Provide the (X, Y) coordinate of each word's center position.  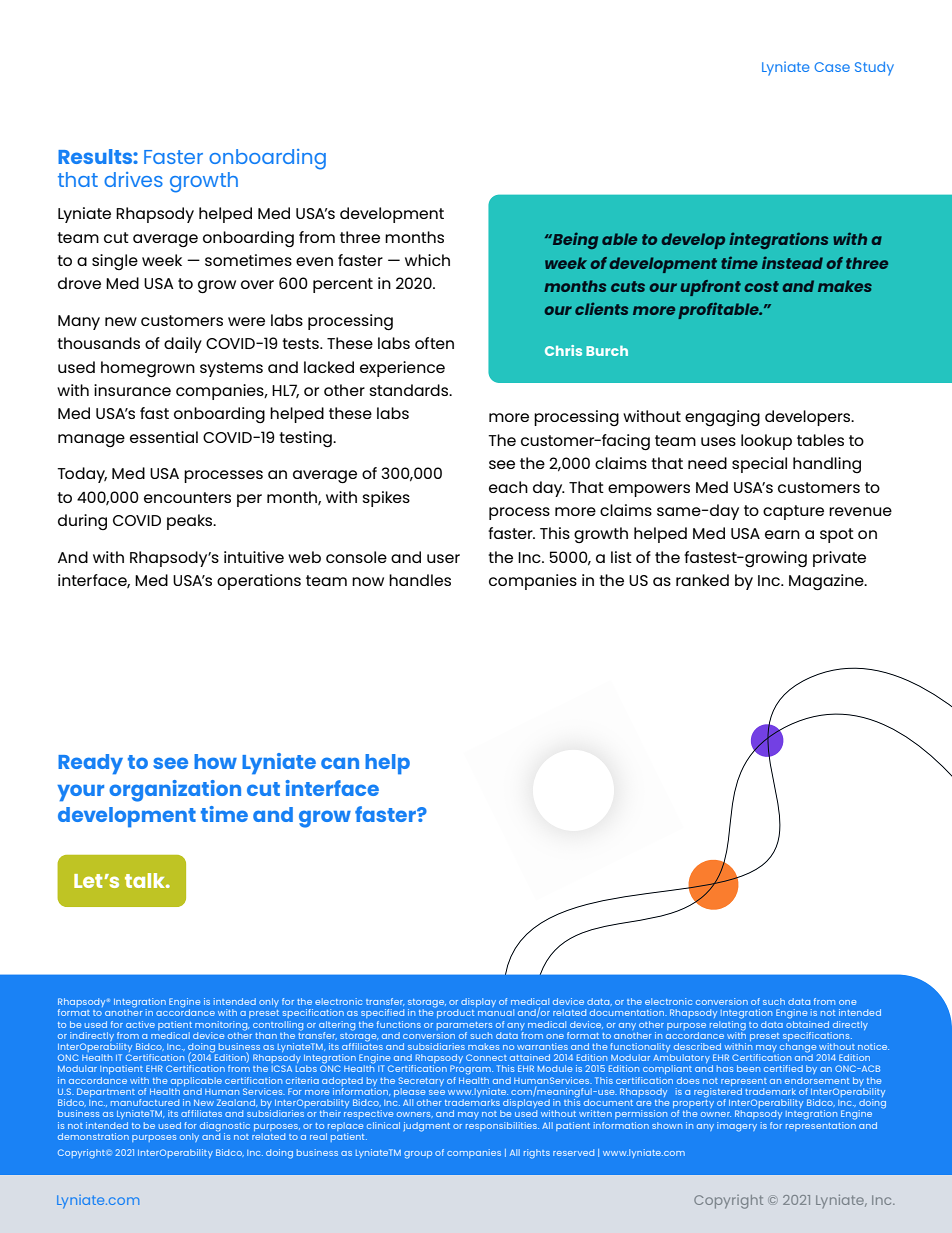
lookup (766, 442)
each (508, 487)
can (340, 763)
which (427, 260)
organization (175, 791)
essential (164, 437)
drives (133, 179)
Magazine (827, 582)
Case (832, 67)
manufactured (145, 1102)
